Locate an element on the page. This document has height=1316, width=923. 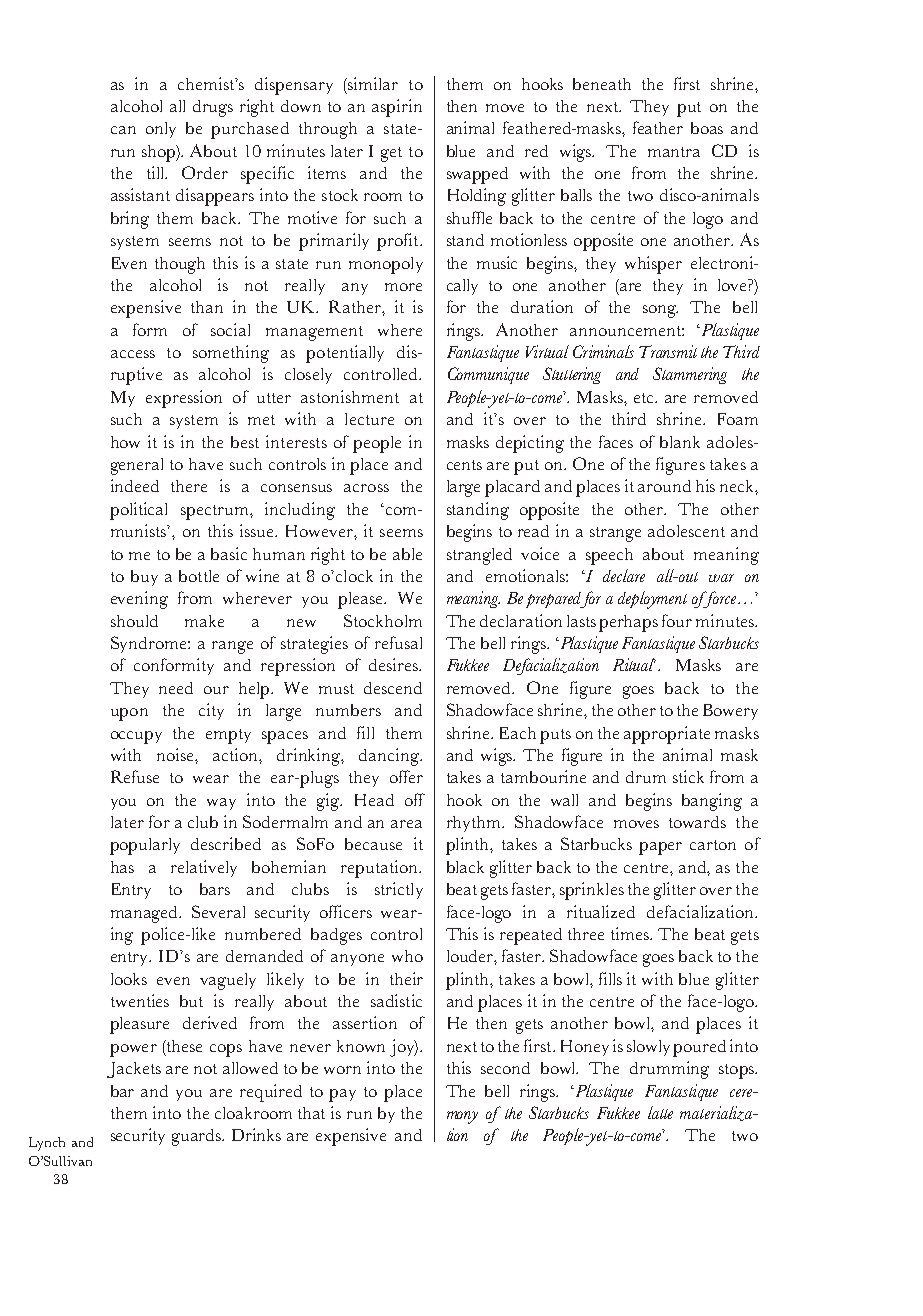
aspirin is located at coordinates (397, 108).
